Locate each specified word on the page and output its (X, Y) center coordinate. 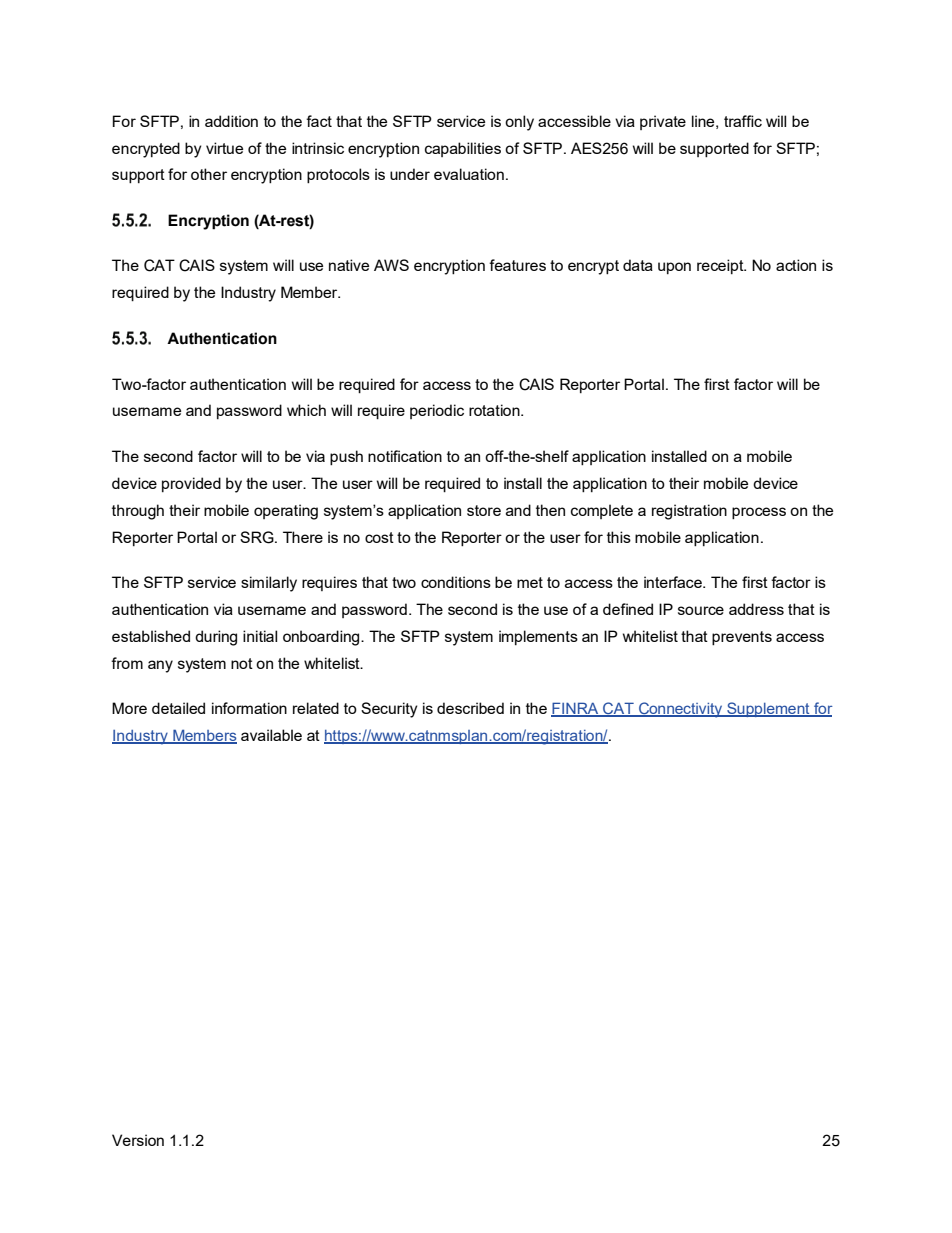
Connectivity (681, 710)
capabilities (463, 149)
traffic (743, 121)
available (271, 735)
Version (138, 1140)
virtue (224, 148)
